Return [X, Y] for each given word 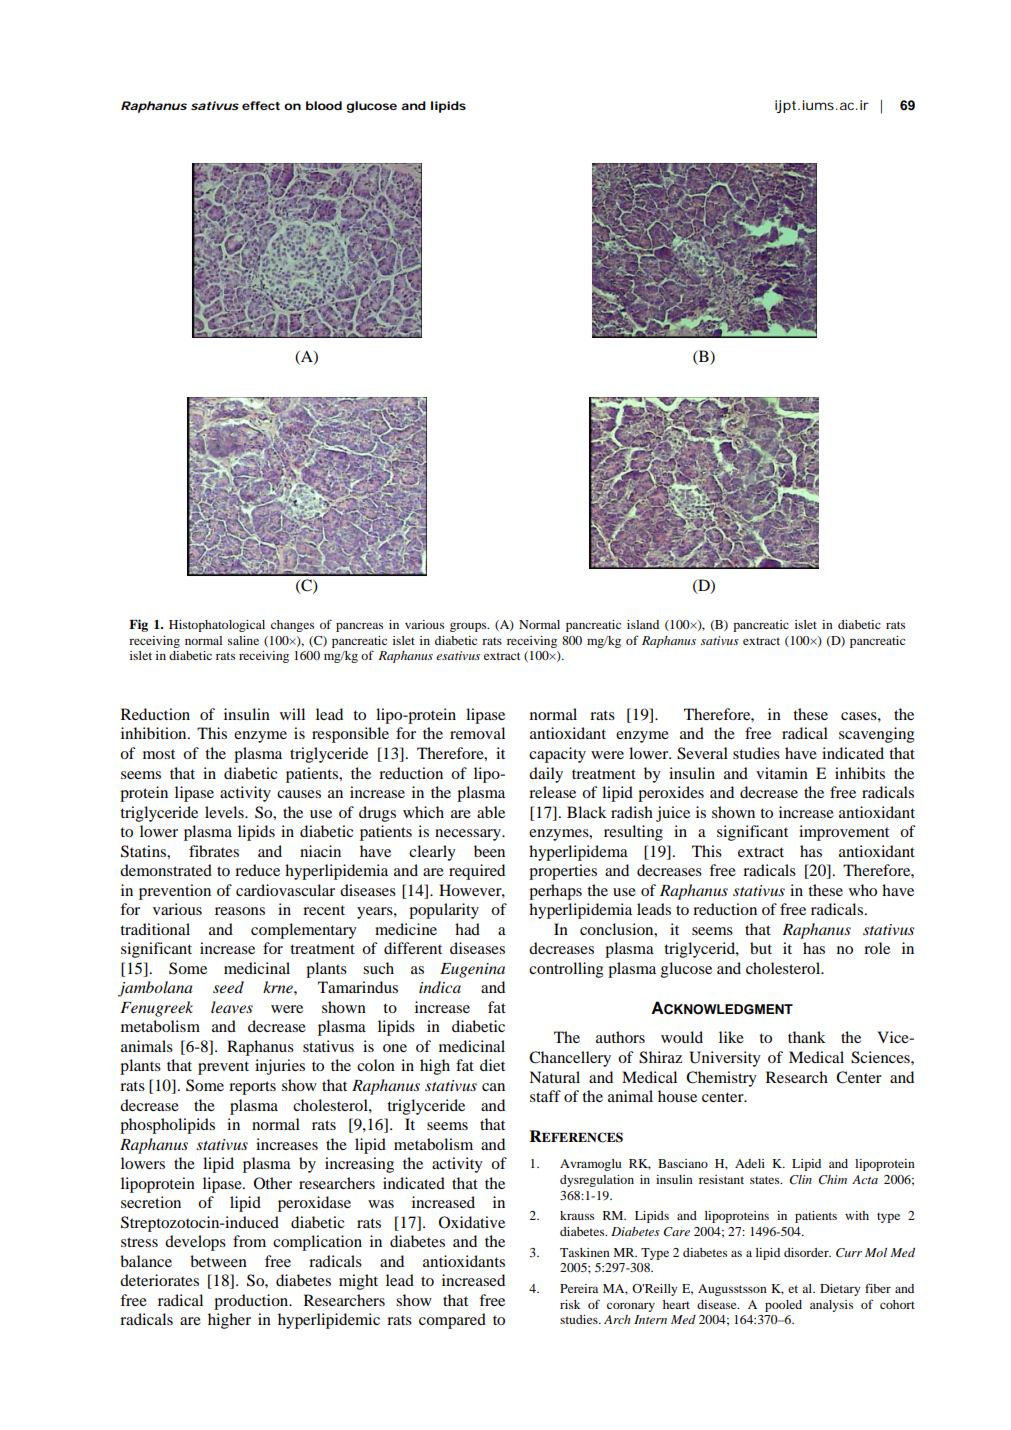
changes [292, 626]
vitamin [782, 773]
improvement [844, 833]
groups [469, 627]
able [491, 812]
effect [261, 105]
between [218, 1261]
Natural [554, 1077]
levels [225, 812]
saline [243, 640]
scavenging [877, 735]
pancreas [359, 627]
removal [477, 733]
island [643, 624]
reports [252, 1088]
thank [807, 1037]
